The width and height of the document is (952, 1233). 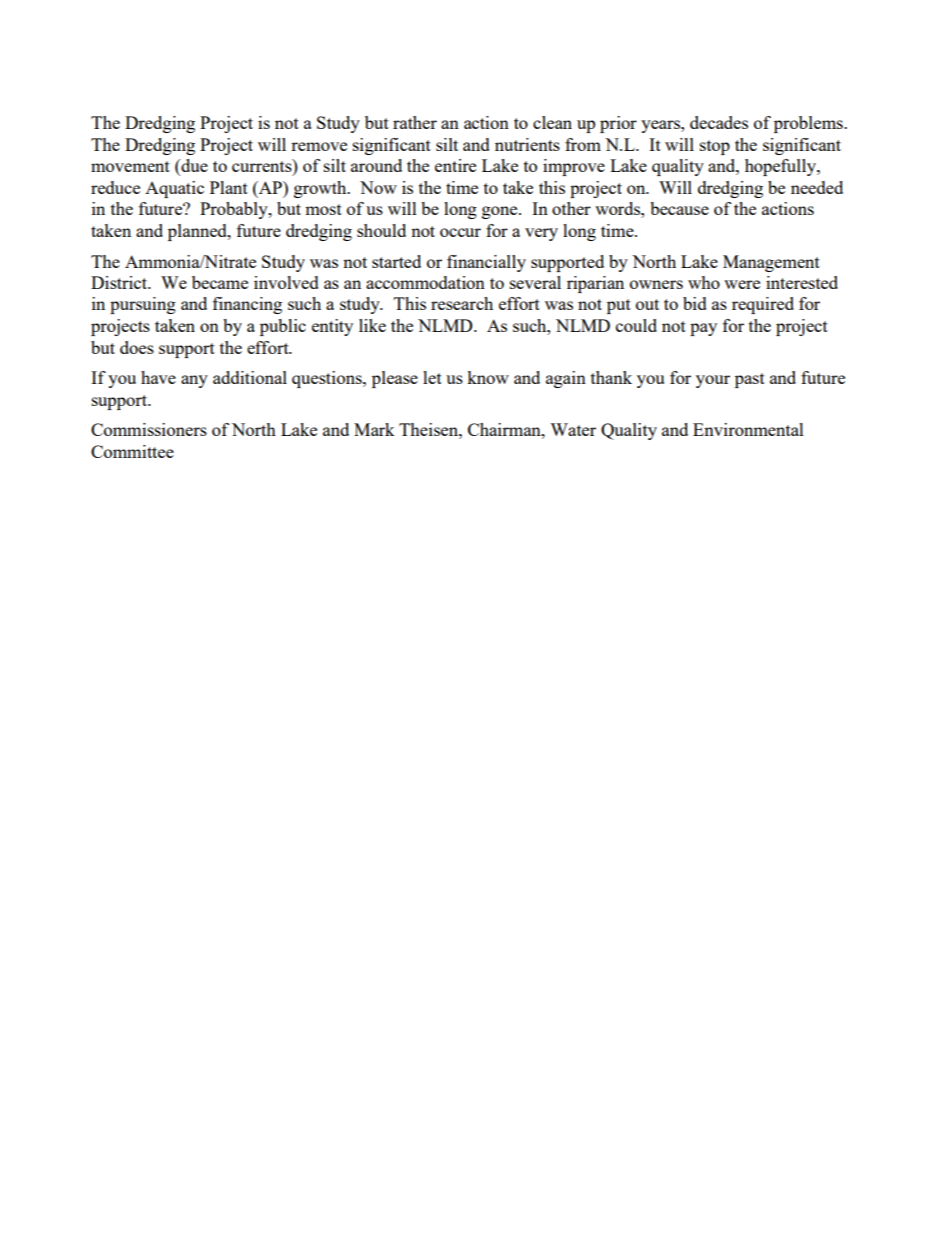 I want to click on rather, so click(x=415, y=122).
